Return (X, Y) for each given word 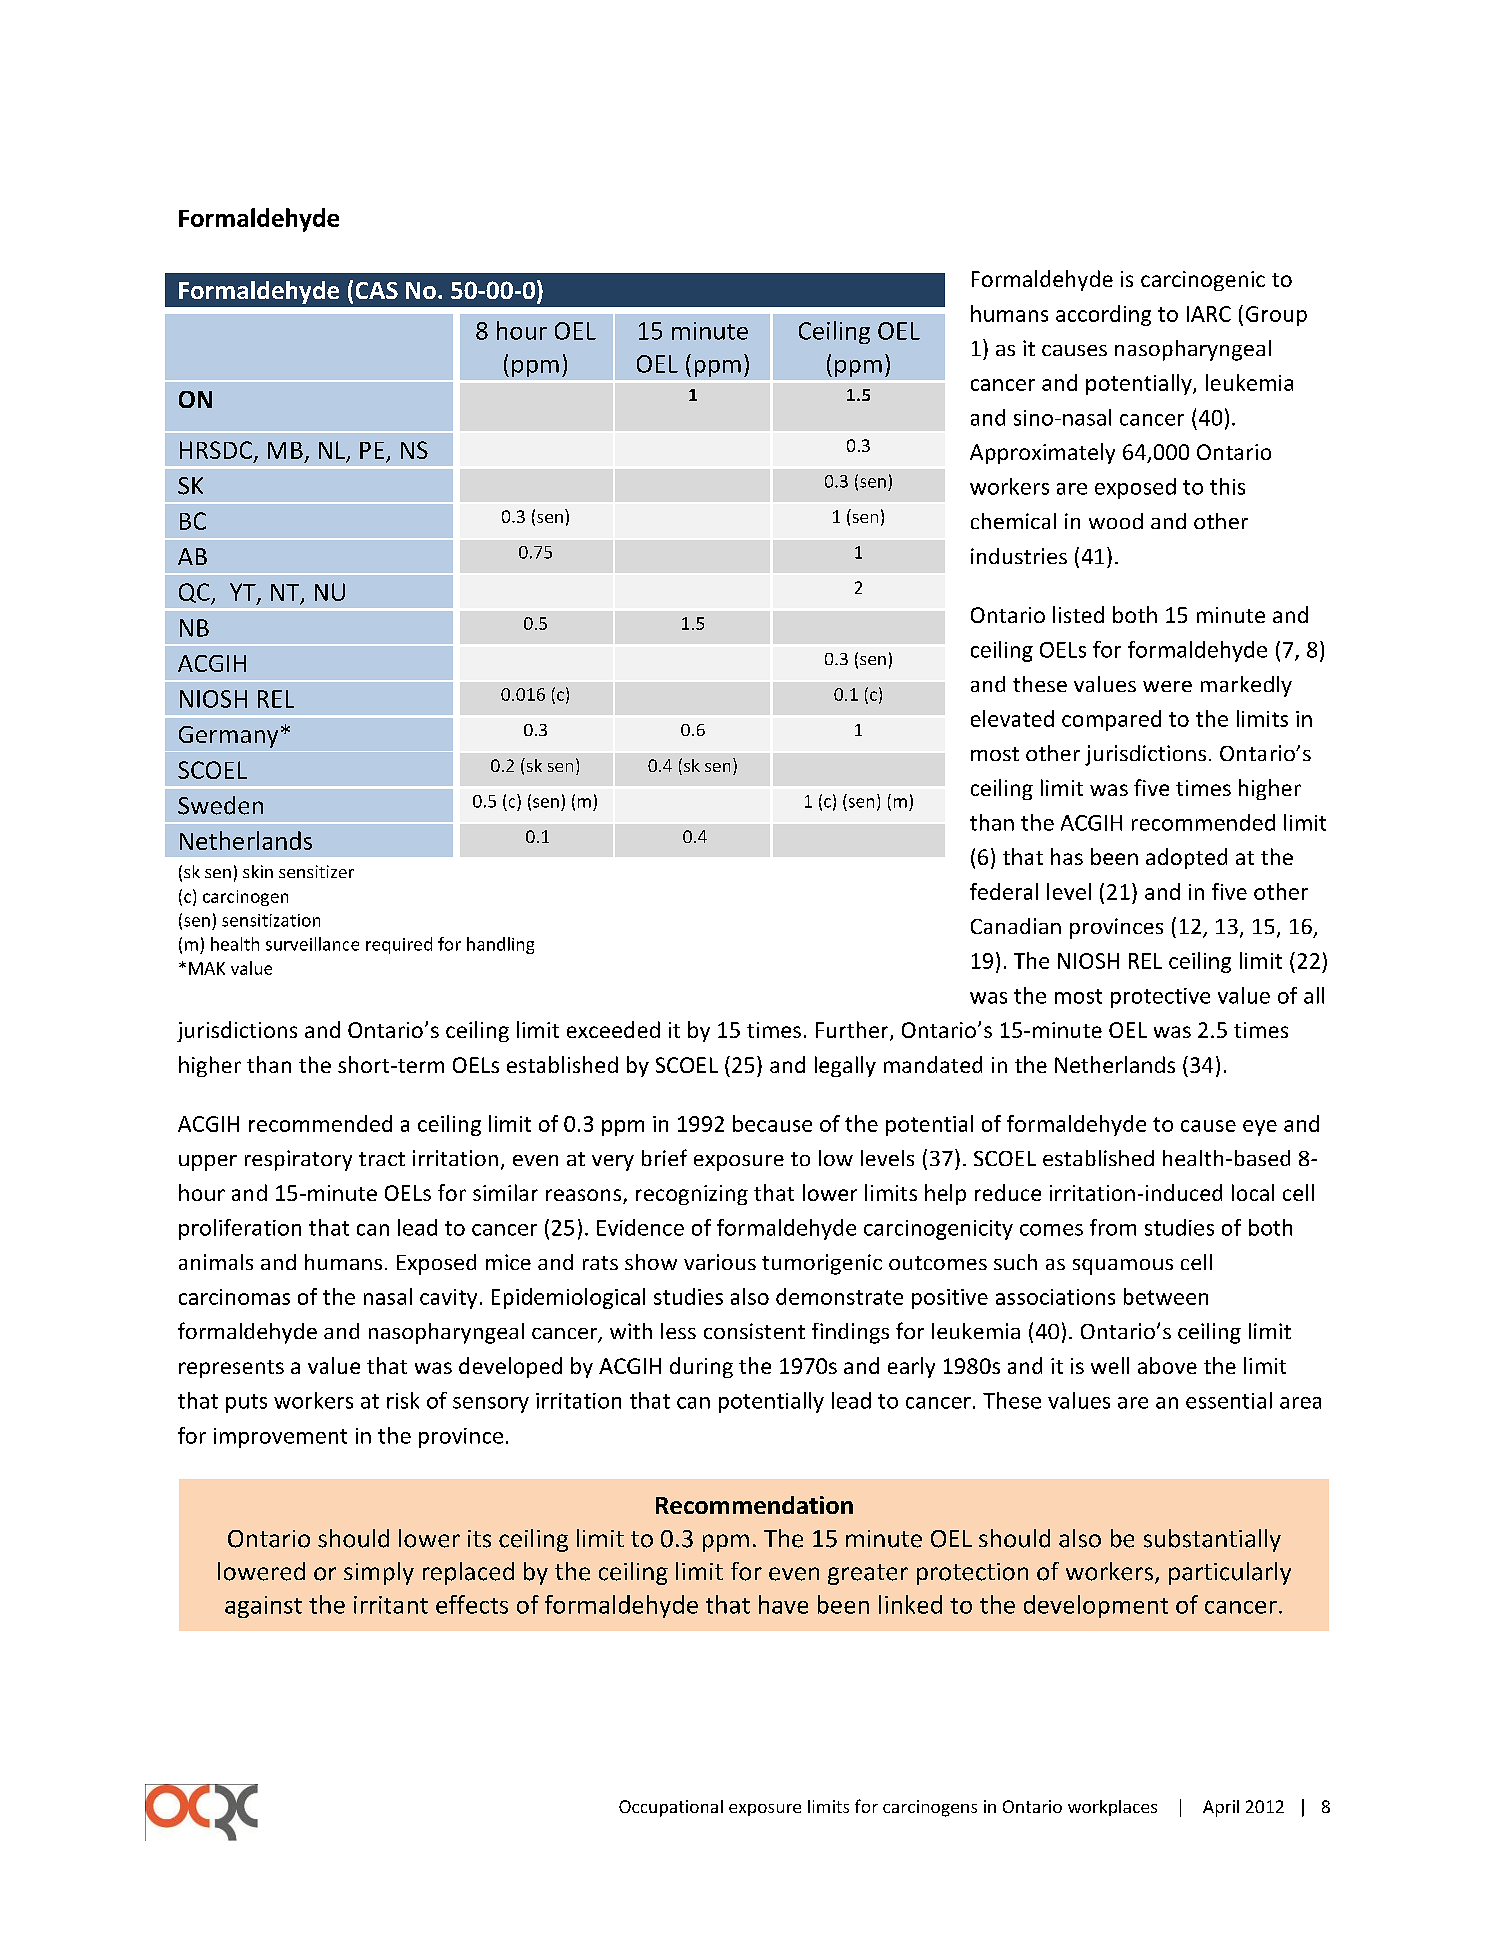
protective (1160, 998)
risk (403, 1400)
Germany (228, 737)
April (1221, 1808)
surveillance (312, 944)
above (1167, 1365)
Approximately (1042, 453)
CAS (377, 290)
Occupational (671, 1808)
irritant (391, 1605)
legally (845, 1066)
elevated (1012, 718)
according (1103, 315)
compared (1111, 720)
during (701, 1367)
